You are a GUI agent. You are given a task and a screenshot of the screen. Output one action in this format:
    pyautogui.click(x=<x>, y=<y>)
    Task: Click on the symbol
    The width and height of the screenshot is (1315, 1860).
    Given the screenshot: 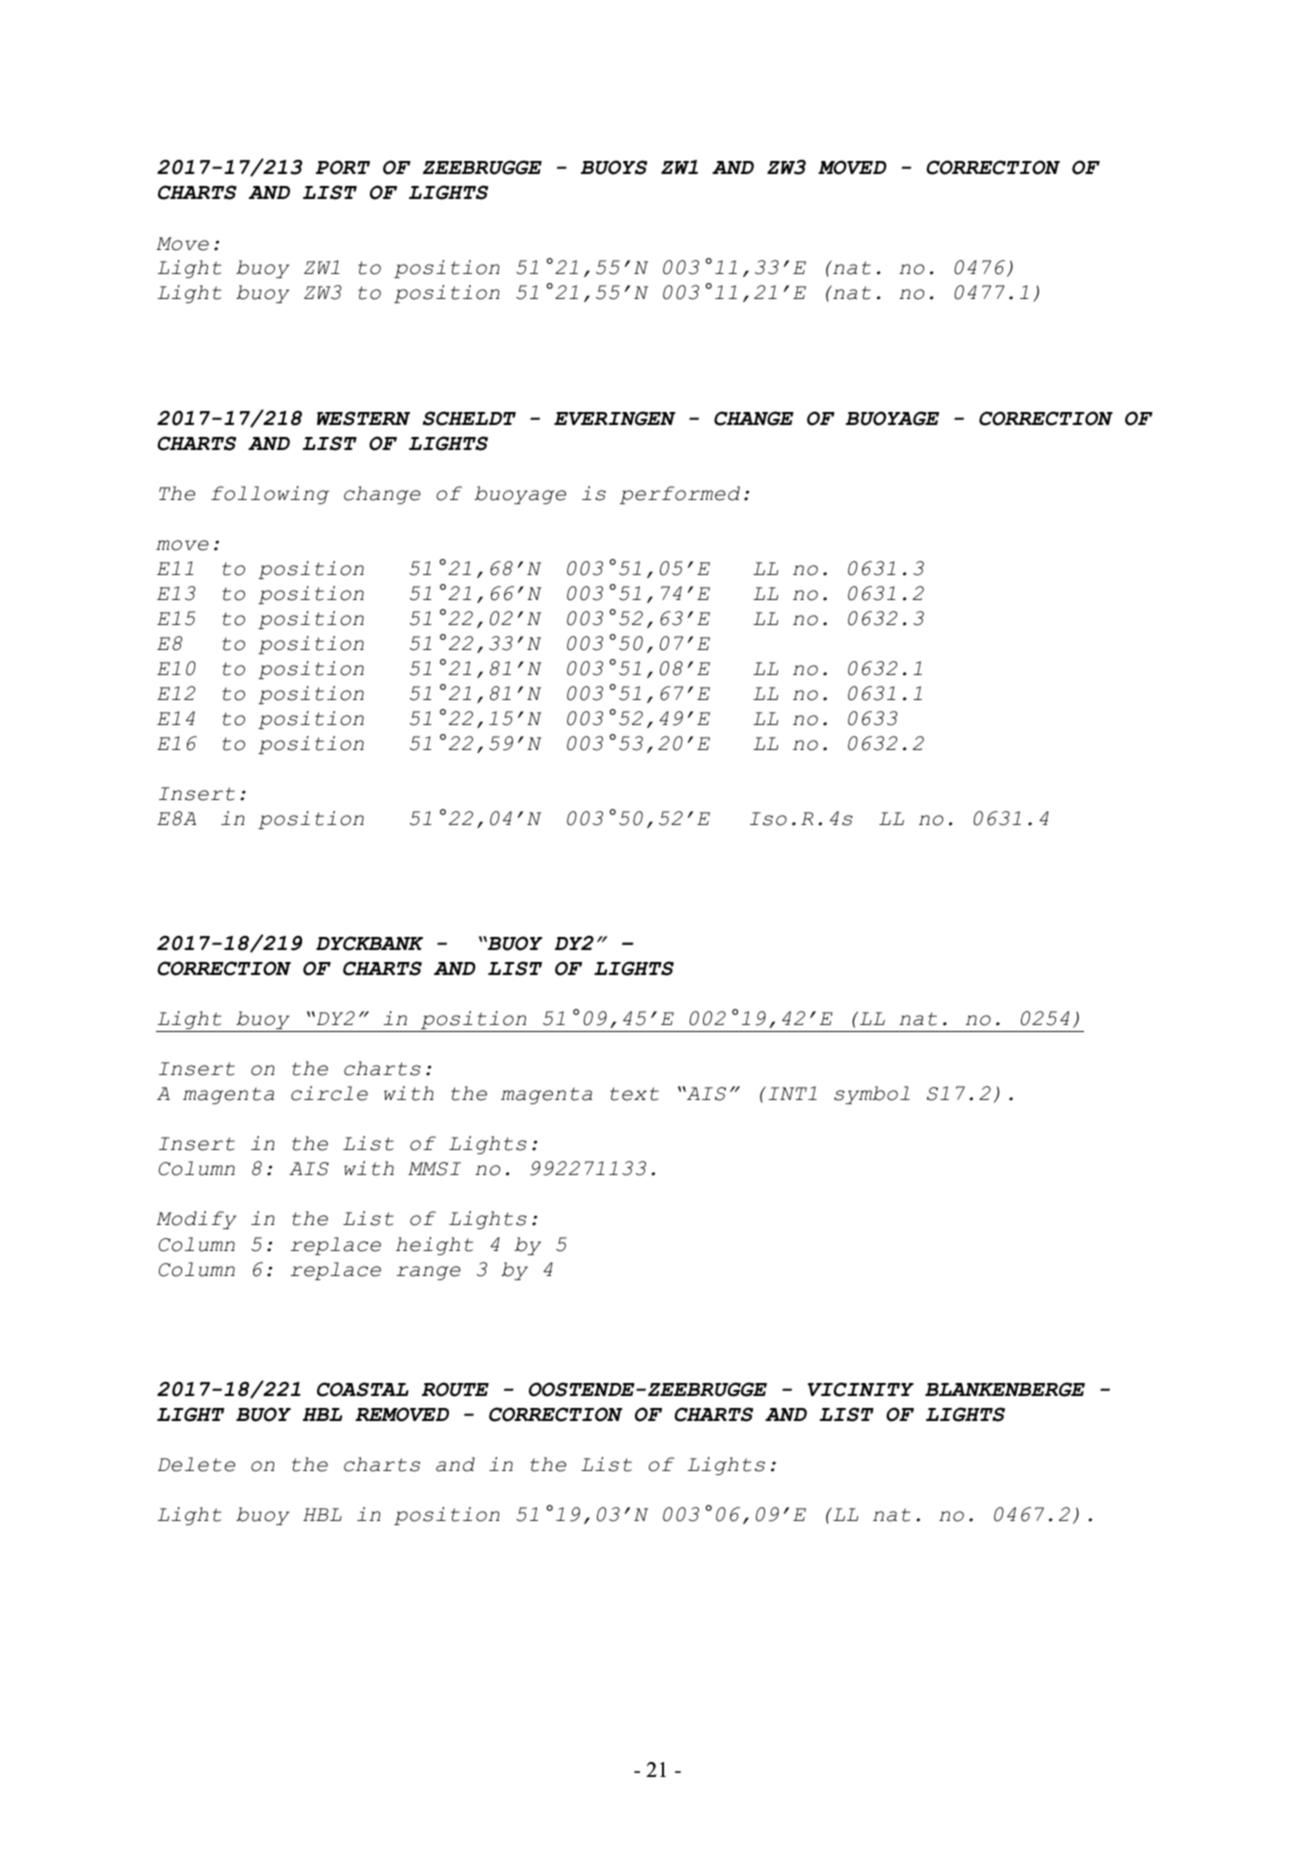 What is the action you would take?
    pyautogui.click(x=872, y=1095)
